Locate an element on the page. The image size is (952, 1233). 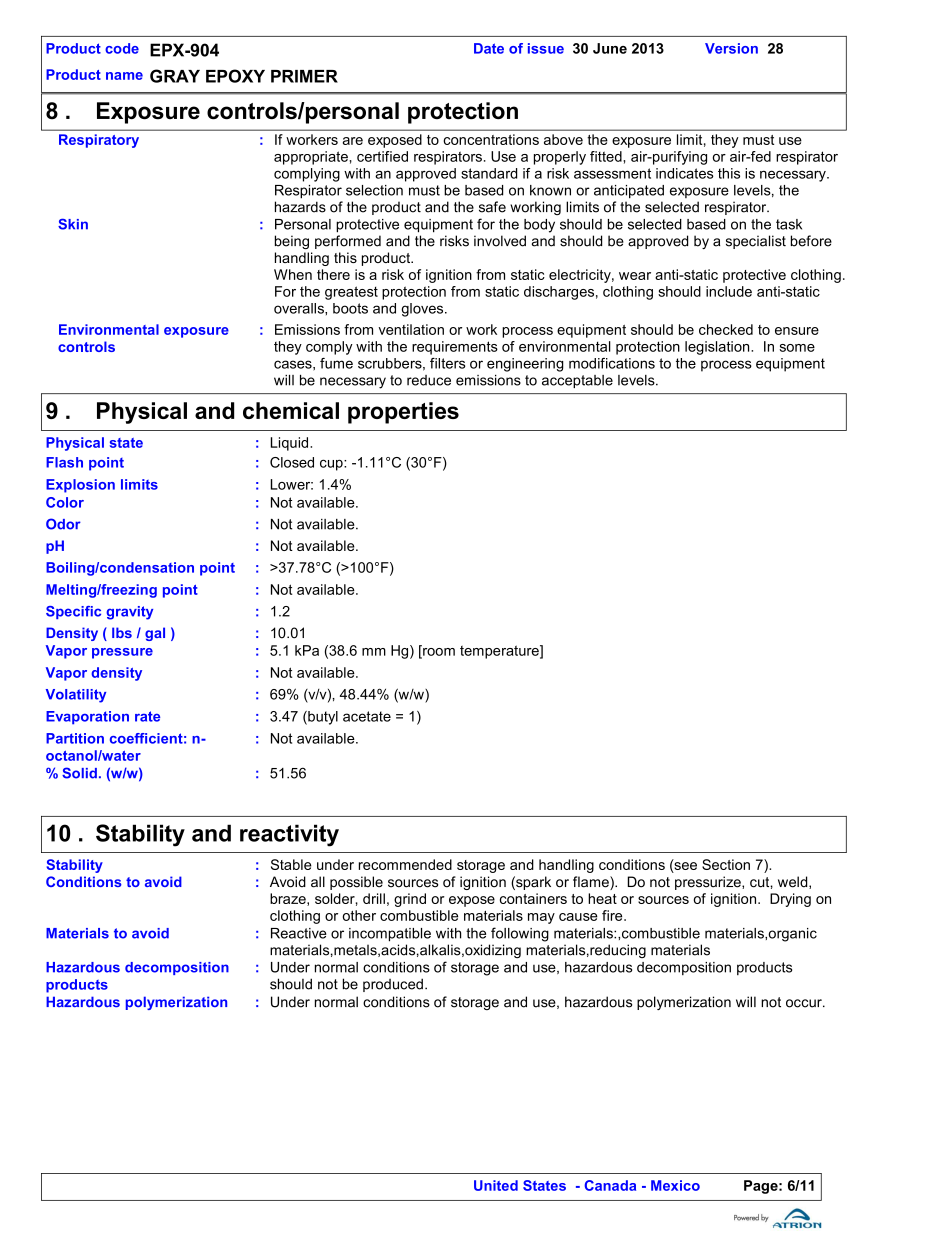
Date is located at coordinates (489, 48).
